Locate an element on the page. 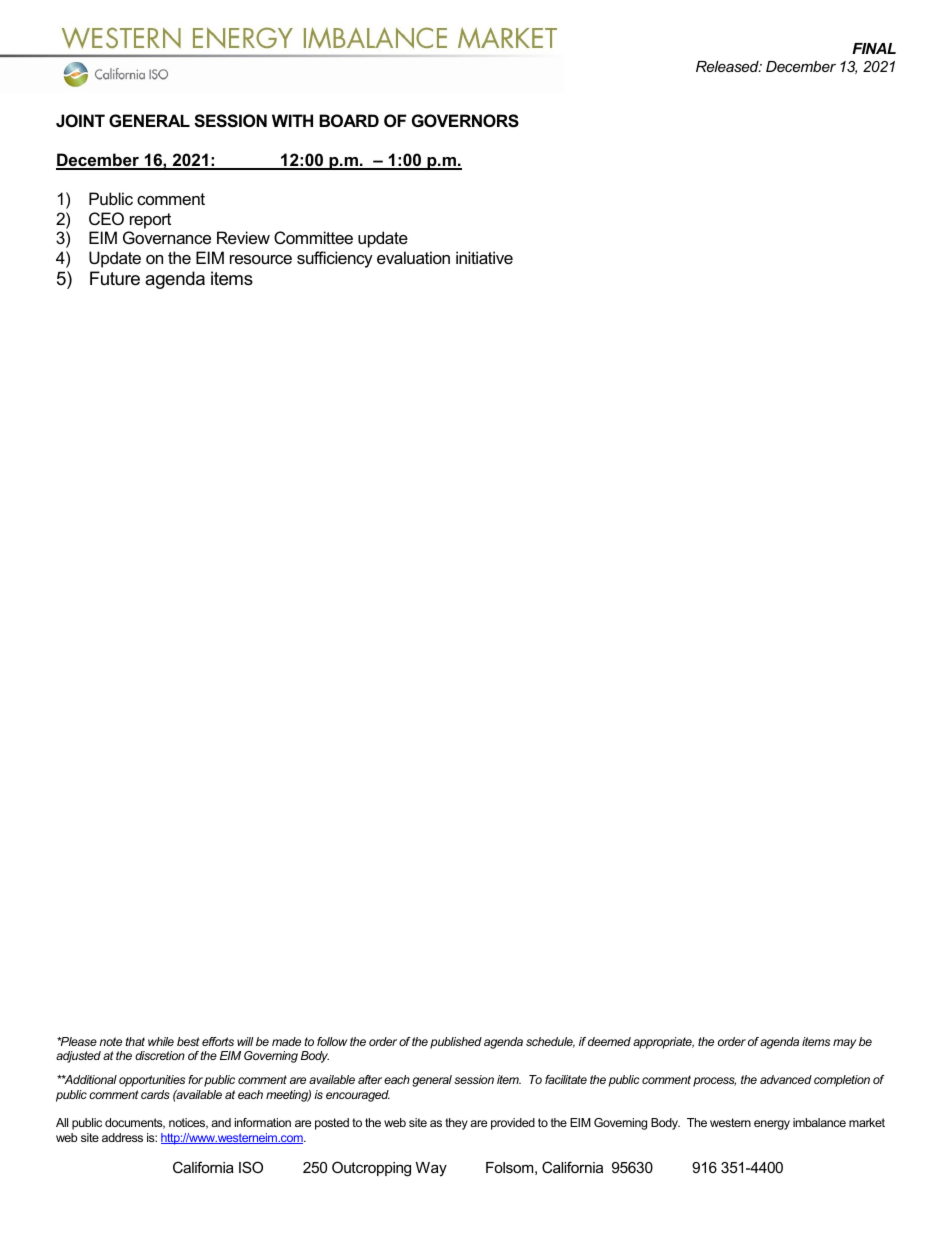 Image resolution: width=952 pixels, height=1233 pixels. initiative is located at coordinates (484, 257).
